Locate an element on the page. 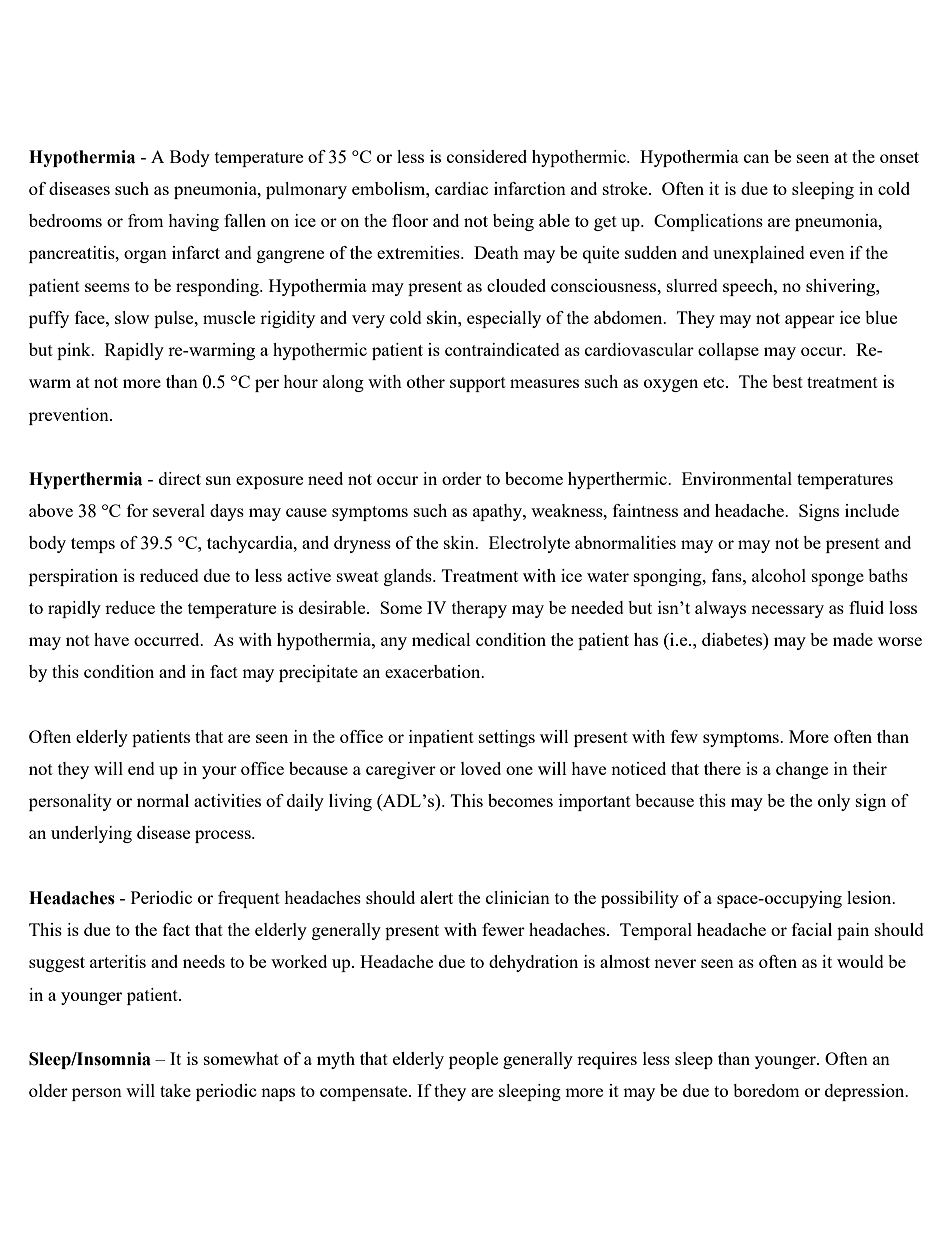 The image size is (952, 1233). support is located at coordinates (478, 384).
